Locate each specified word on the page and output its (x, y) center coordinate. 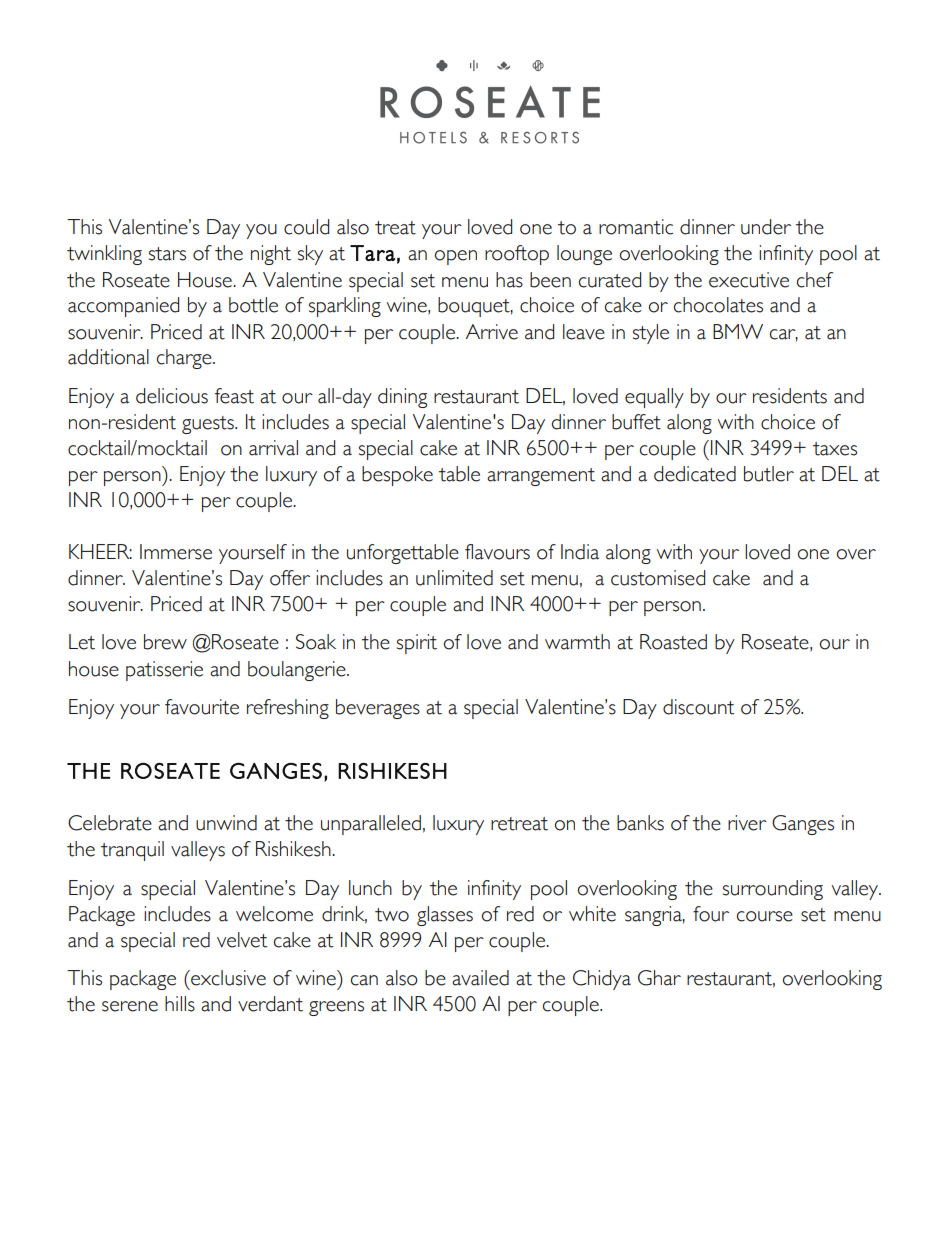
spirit (417, 644)
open (456, 257)
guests (209, 425)
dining (402, 398)
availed (480, 978)
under (766, 227)
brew (165, 642)
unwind (226, 823)
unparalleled (371, 825)
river (747, 823)
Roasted (673, 642)
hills (180, 1004)
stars (167, 254)
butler (769, 474)
